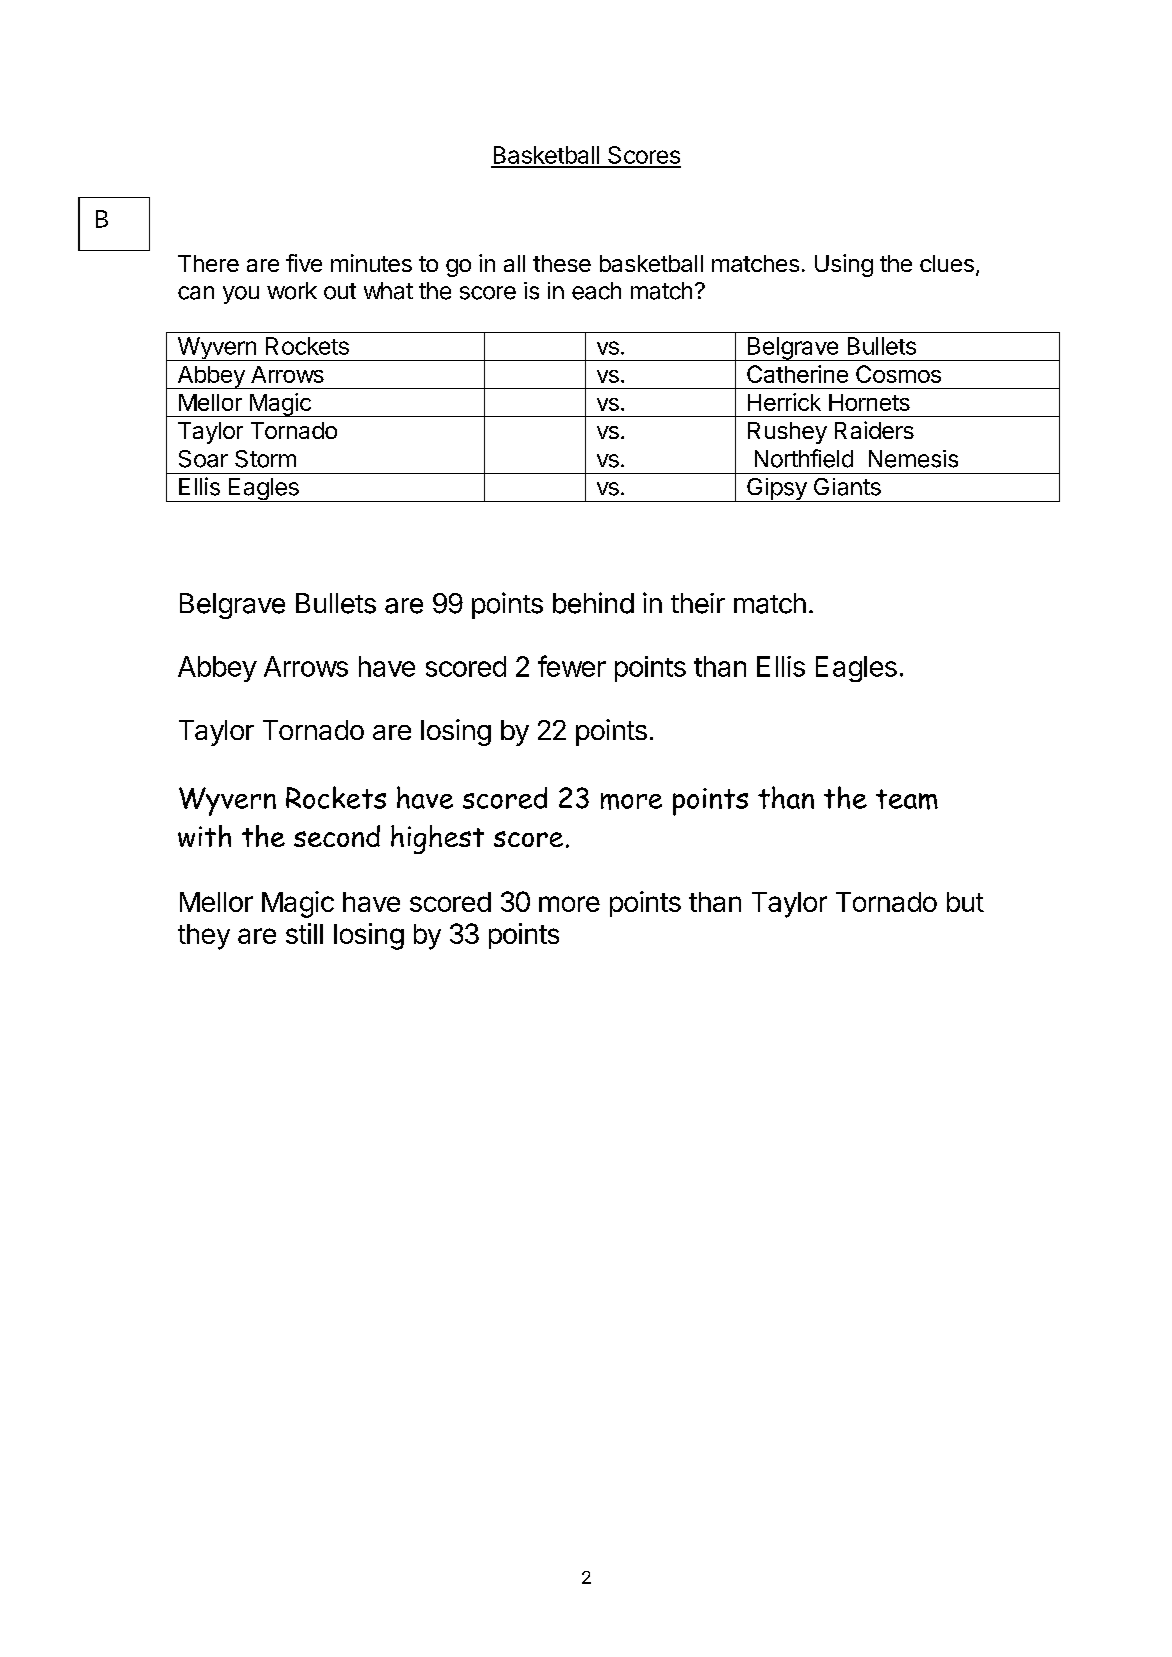 This screenshot has width=1172, height=1657. Describe the element at coordinates (844, 265) in the screenshot. I see `Using` at that location.
